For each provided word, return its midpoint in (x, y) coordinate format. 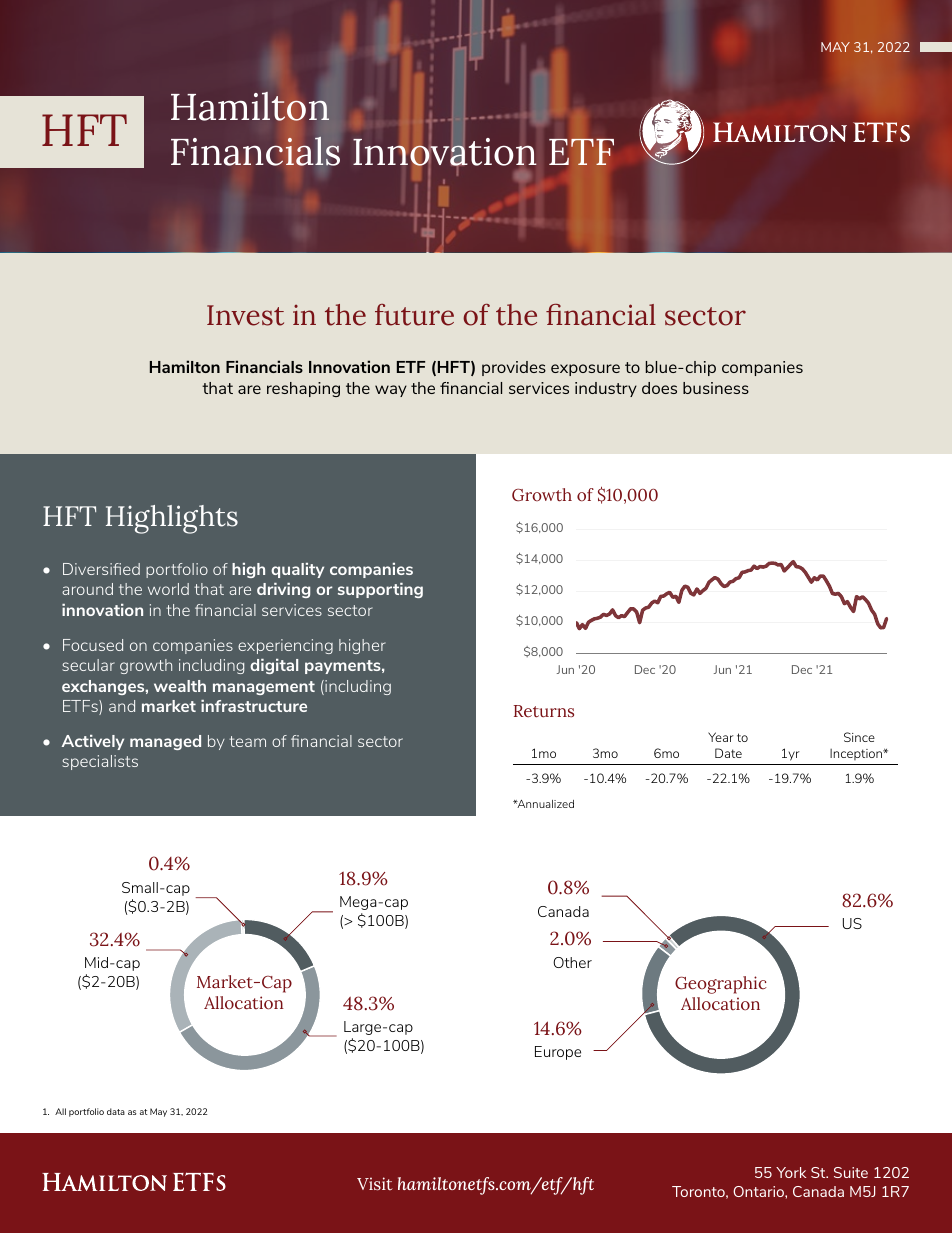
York (791, 1172)
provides (514, 368)
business (716, 388)
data (116, 1111)
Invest (245, 315)
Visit (375, 1184)
